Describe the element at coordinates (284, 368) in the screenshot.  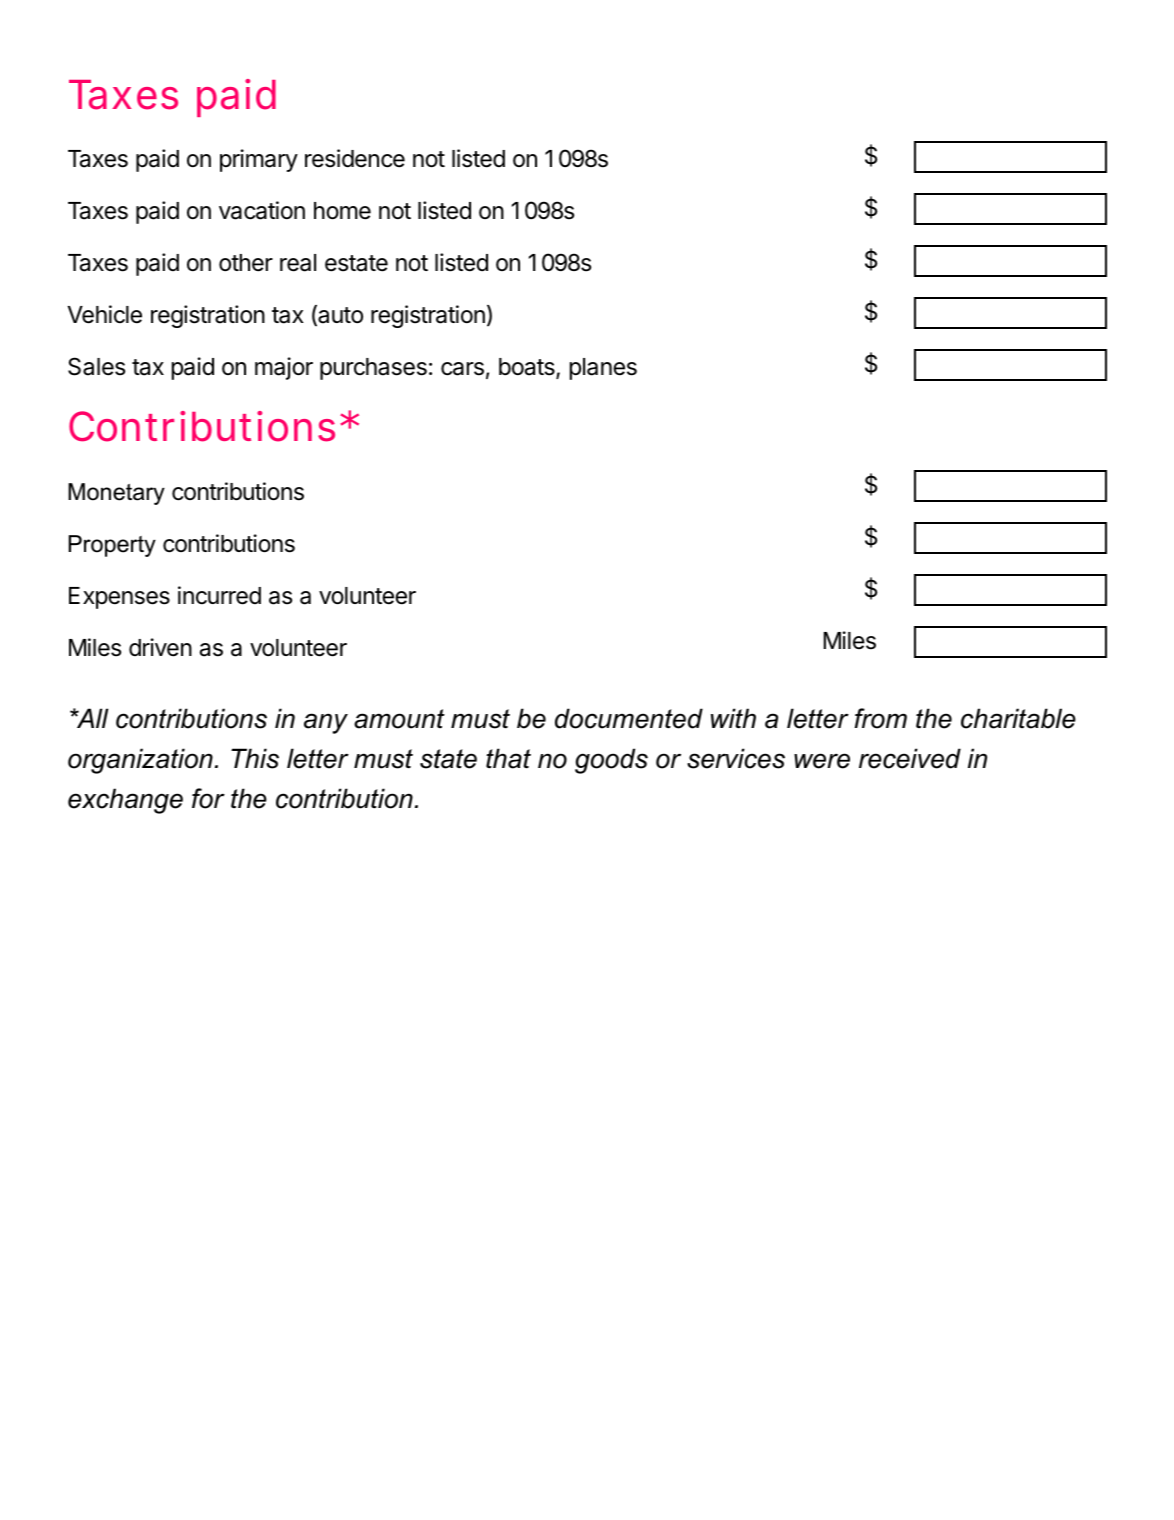
I see `major` at that location.
